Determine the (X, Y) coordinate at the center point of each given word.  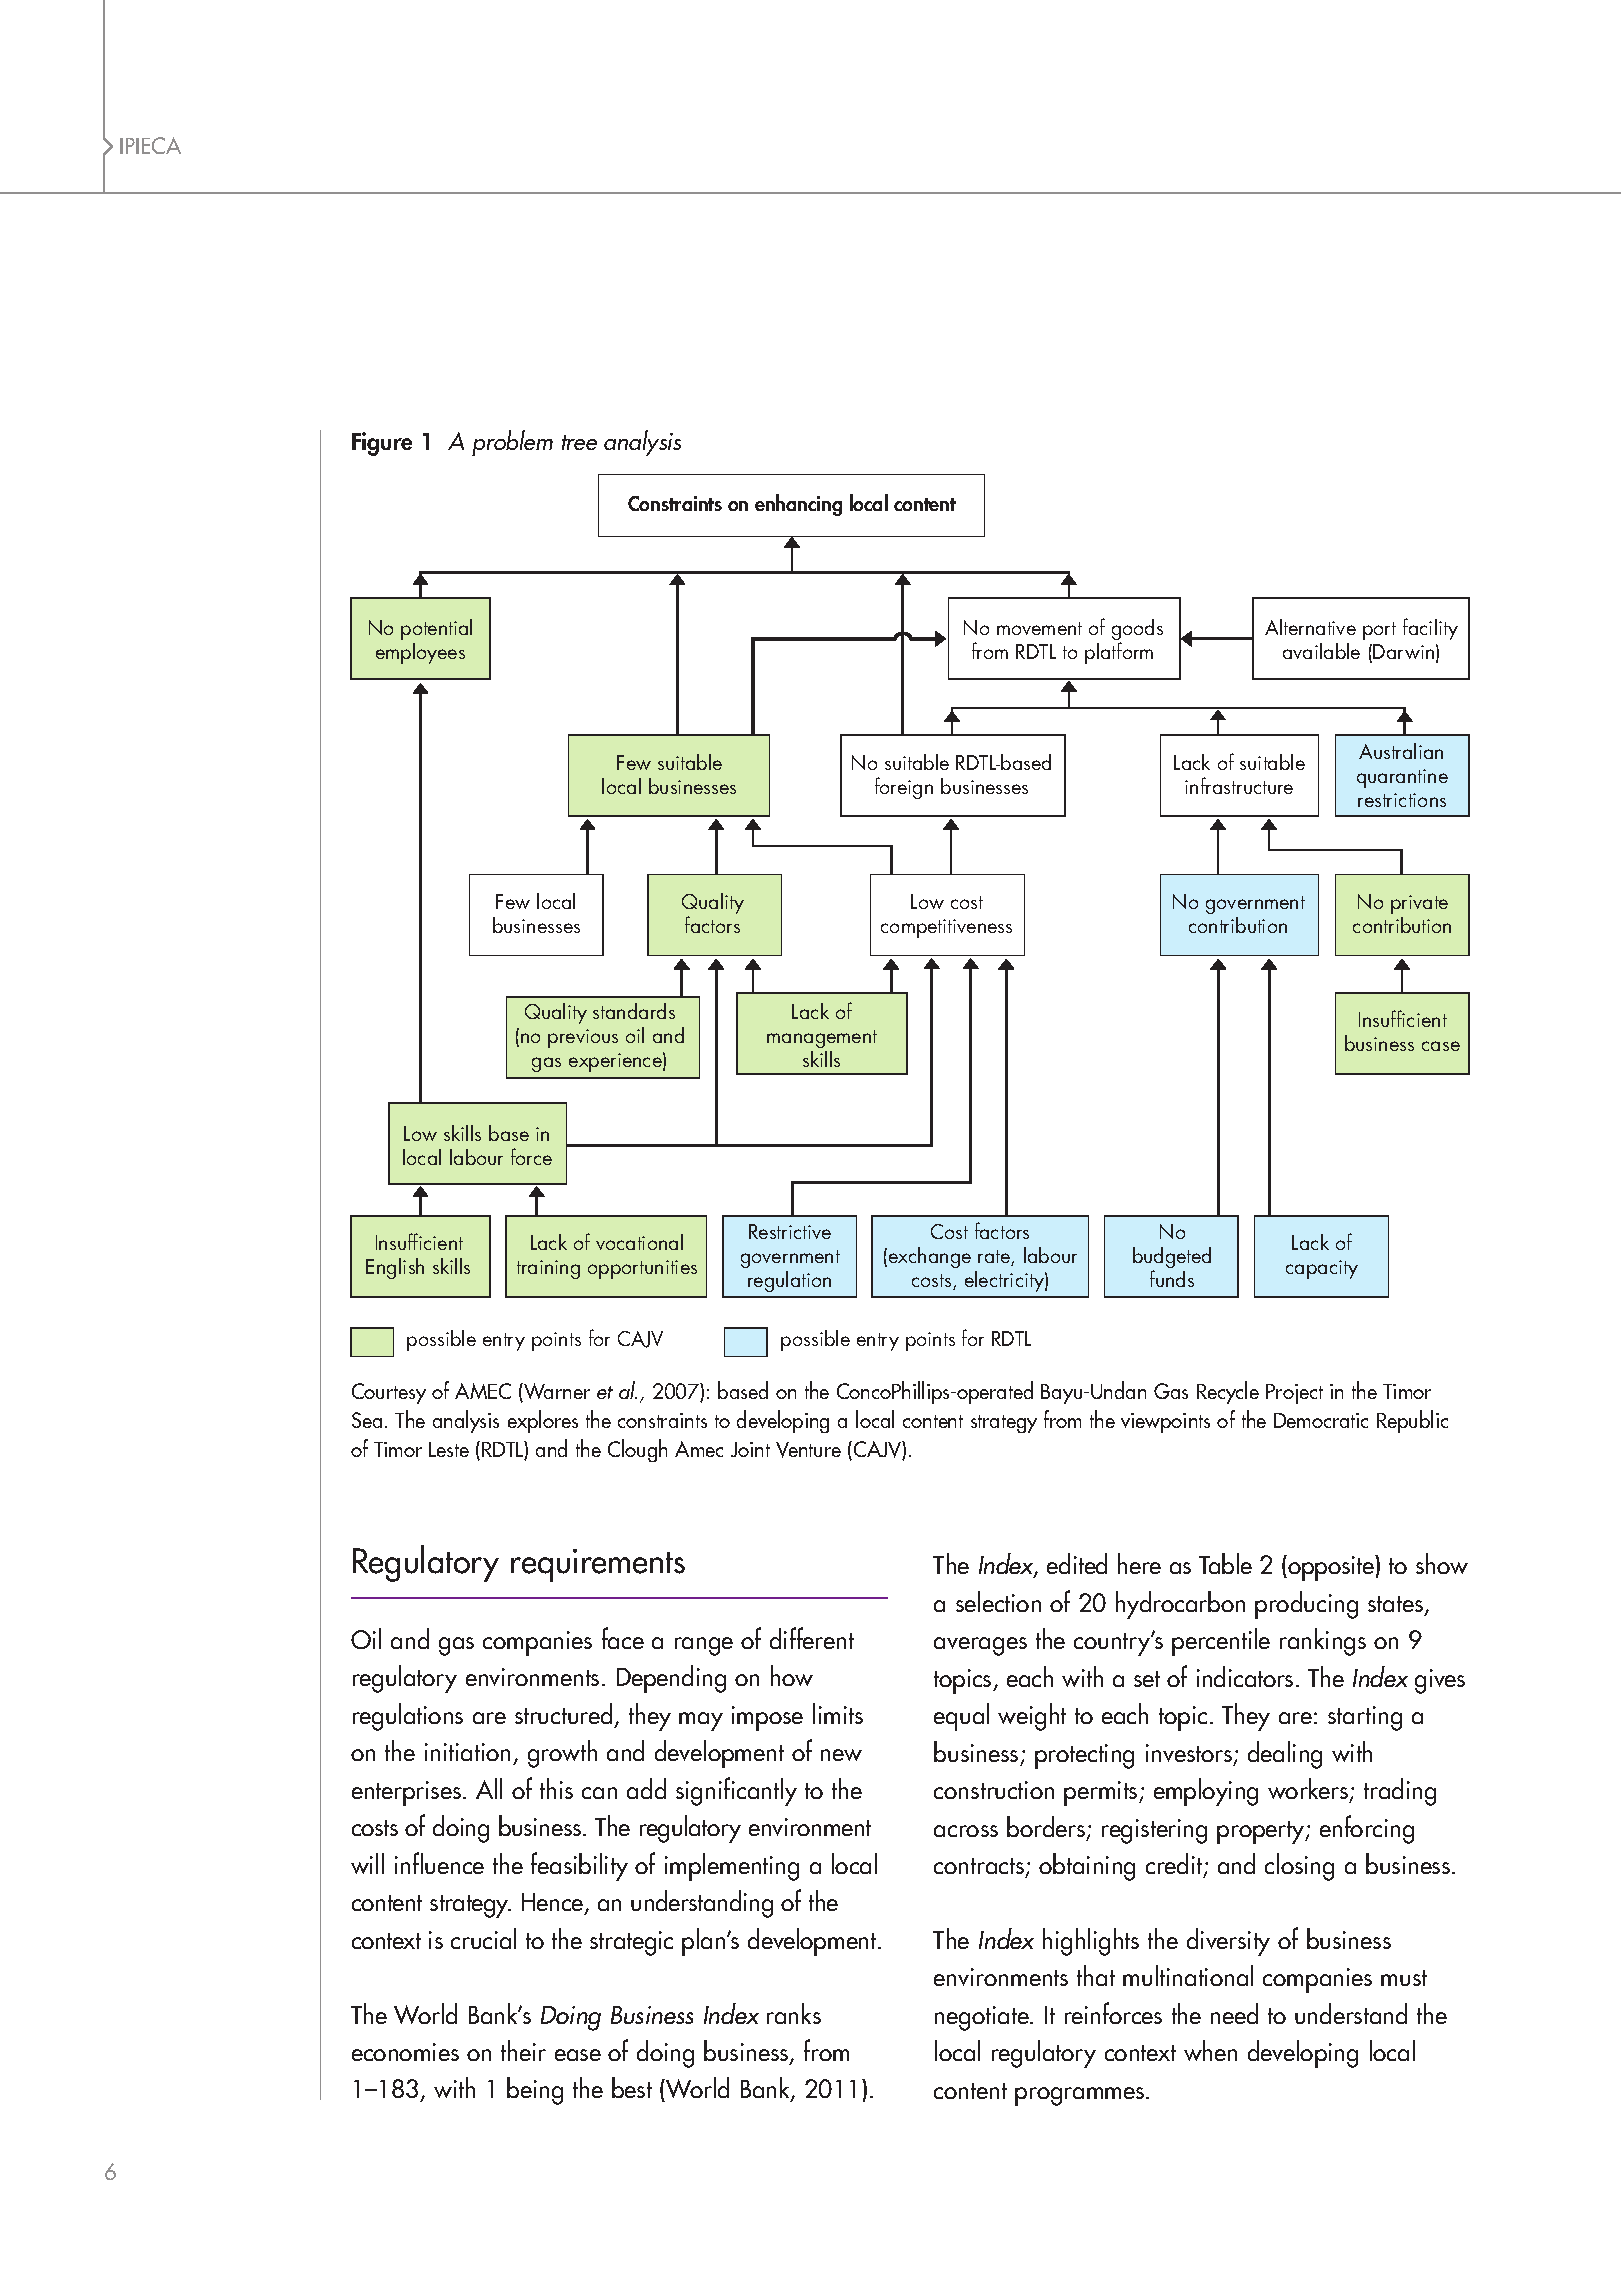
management (822, 1039)
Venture (808, 1450)
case (1441, 1046)
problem (512, 443)
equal (961, 1717)
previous (583, 1038)
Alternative (1310, 627)
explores (543, 1421)
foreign (904, 788)
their (523, 2050)
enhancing (798, 505)
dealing (1285, 1755)
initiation (467, 1752)
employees (420, 653)
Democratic (1321, 1420)
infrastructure (1239, 785)
